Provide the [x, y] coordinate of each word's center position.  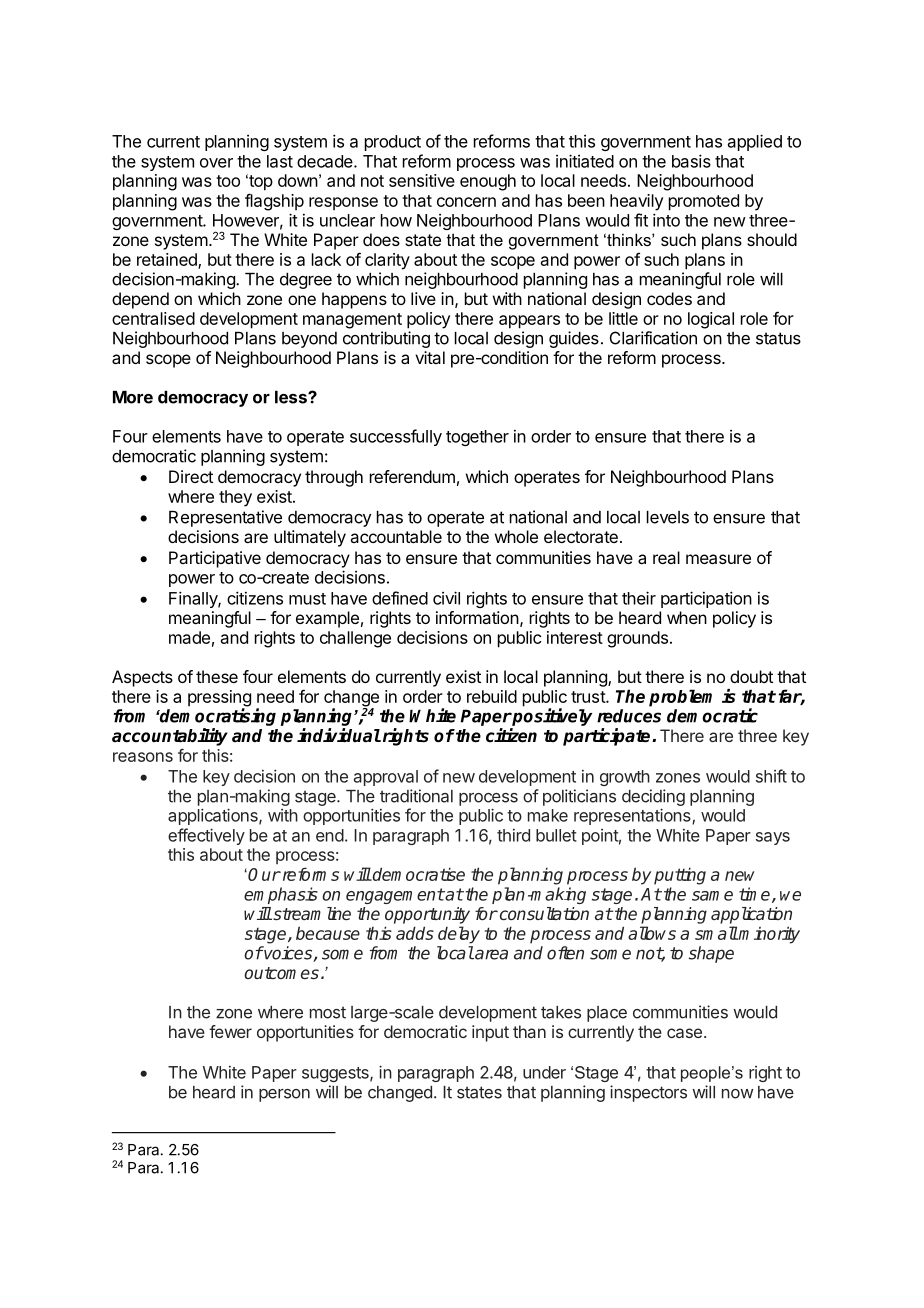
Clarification [653, 338]
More [133, 397]
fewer [230, 1031]
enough [488, 182]
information [477, 617]
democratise [418, 874]
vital [430, 357]
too [228, 181]
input [490, 1033]
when [687, 617]
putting [680, 876]
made [189, 637]
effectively [206, 836]
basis [691, 161]
